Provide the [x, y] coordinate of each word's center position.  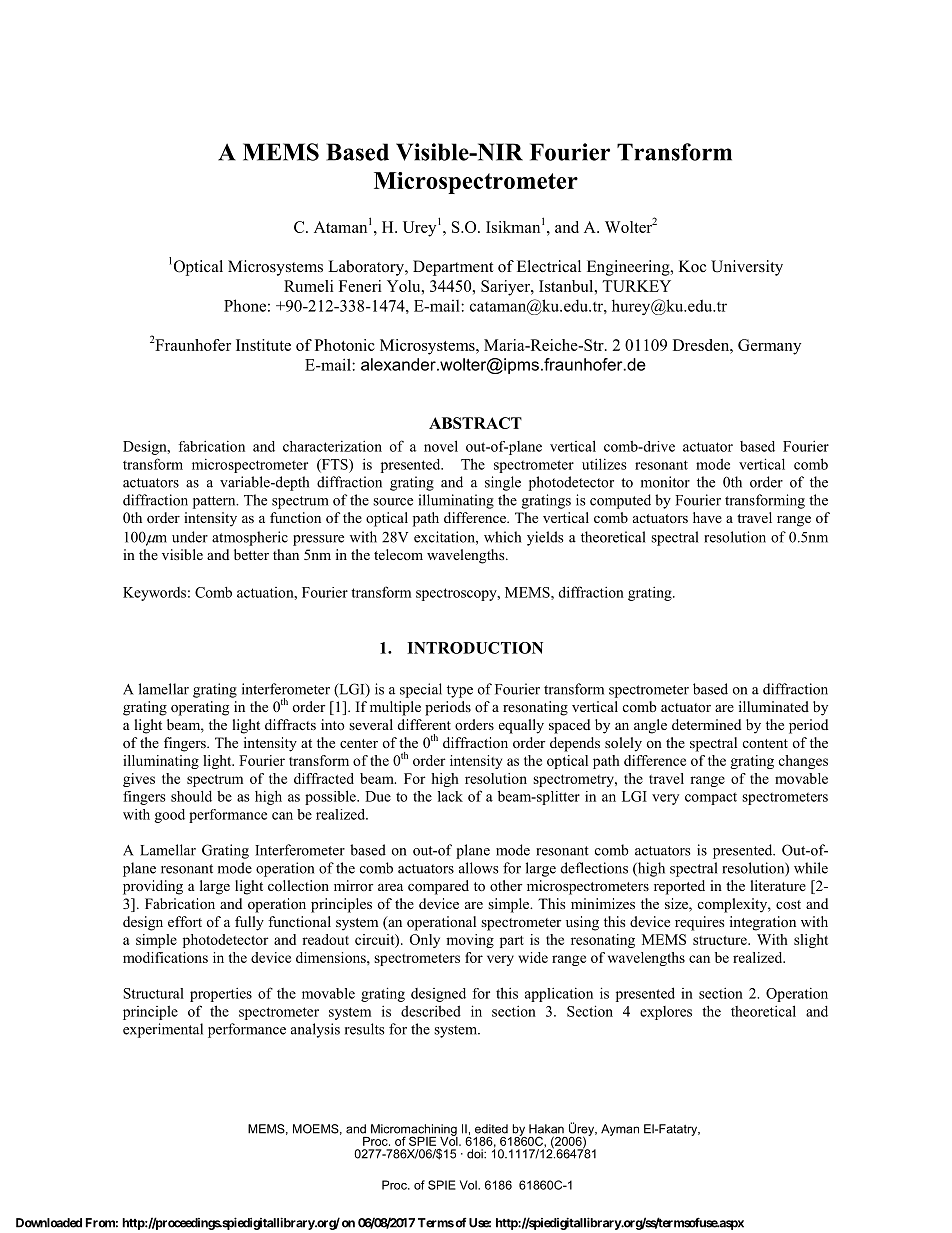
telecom [398, 554]
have [707, 517]
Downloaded [49, 1223]
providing [153, 887]
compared [438, 887]
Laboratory [367, 268]
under [190, 537]
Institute [263, 345]
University [747, 268]
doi [476, 1154]
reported [679, 887]
